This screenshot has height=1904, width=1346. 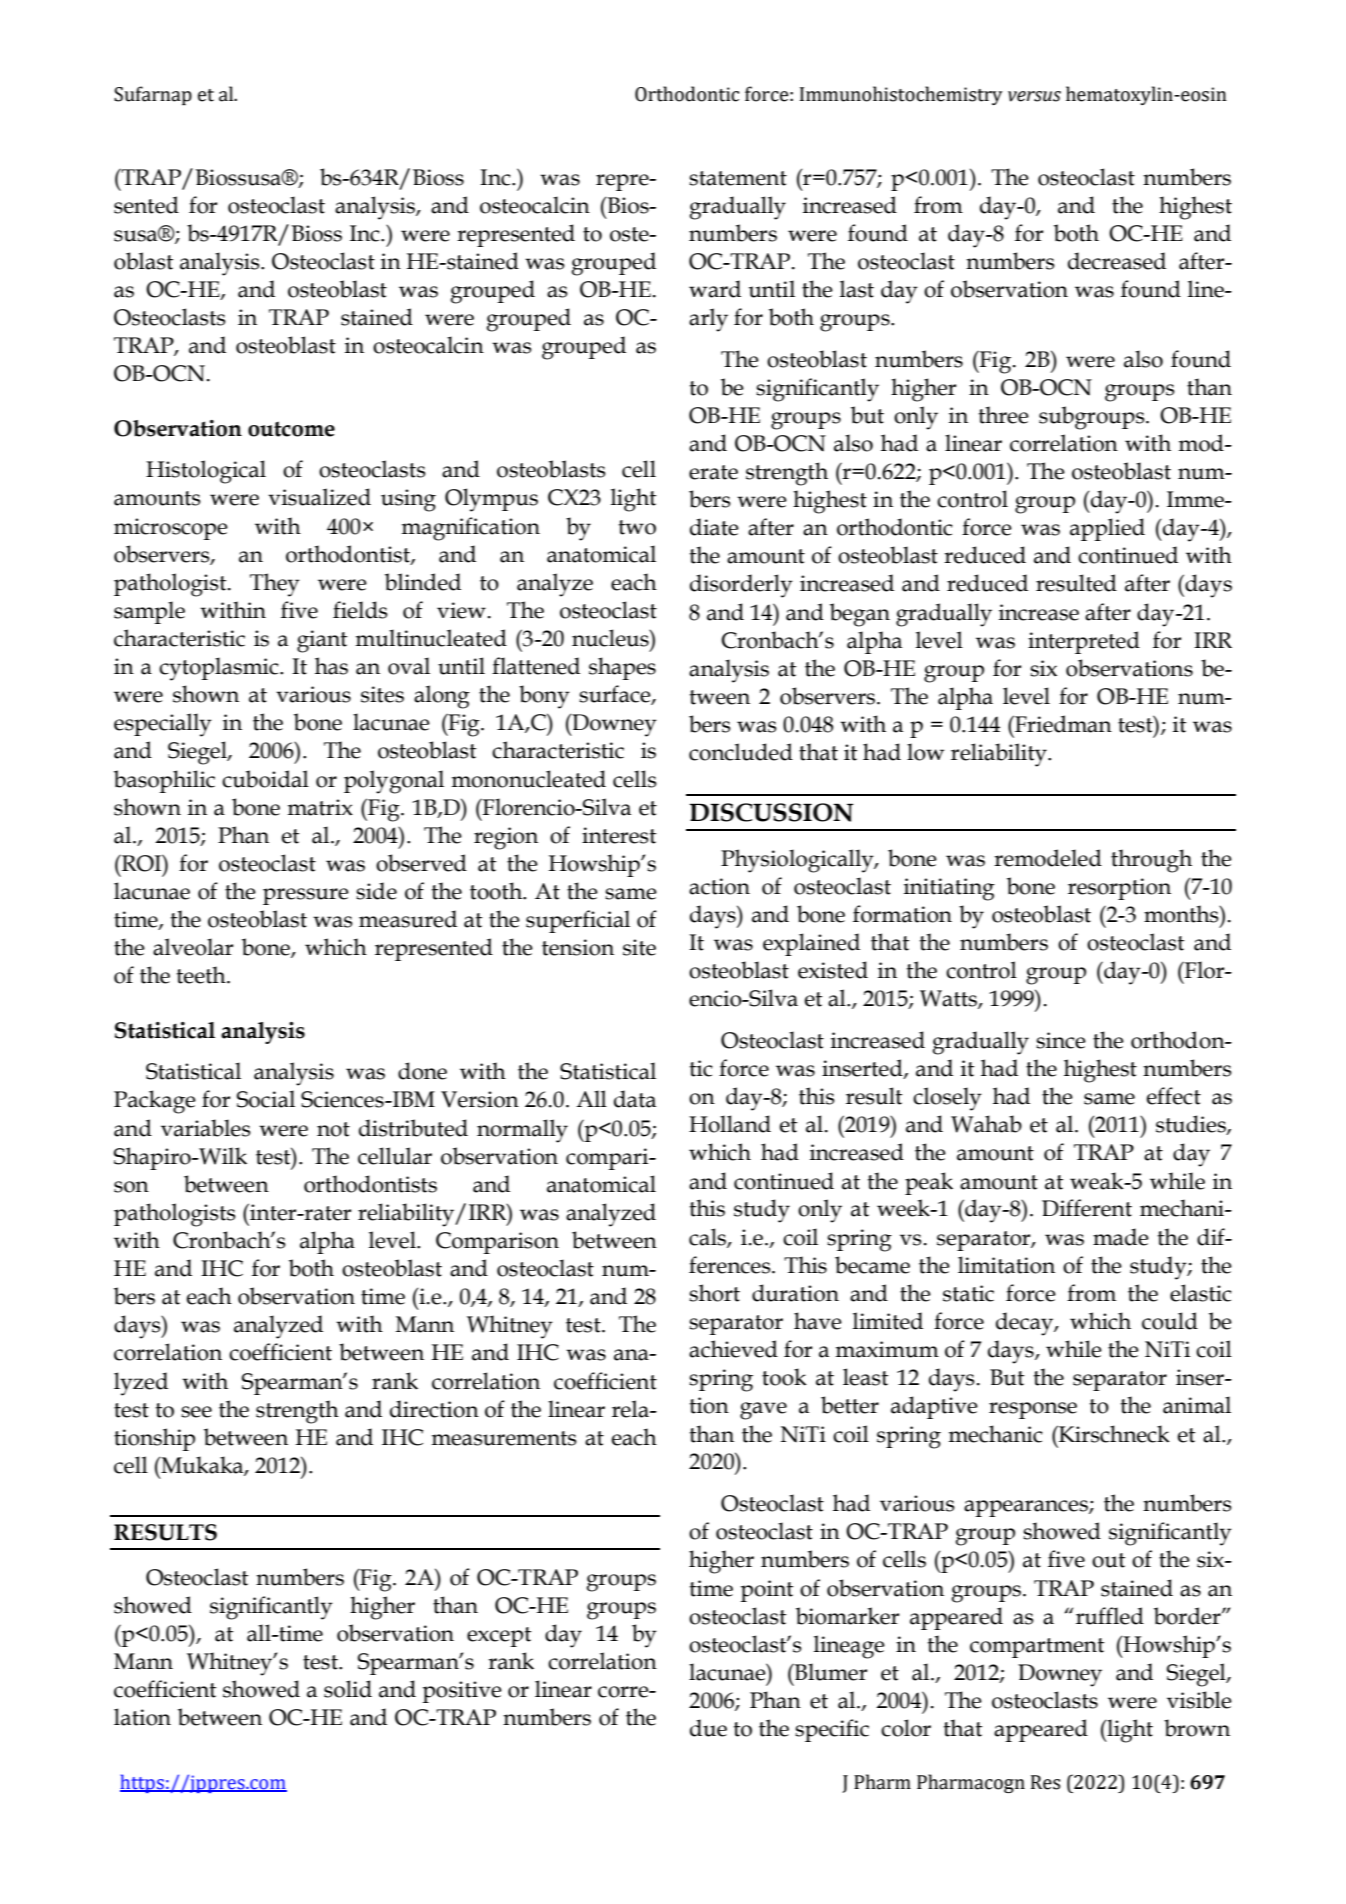 I want to click on Holland, so click(x=730, y=1124).
